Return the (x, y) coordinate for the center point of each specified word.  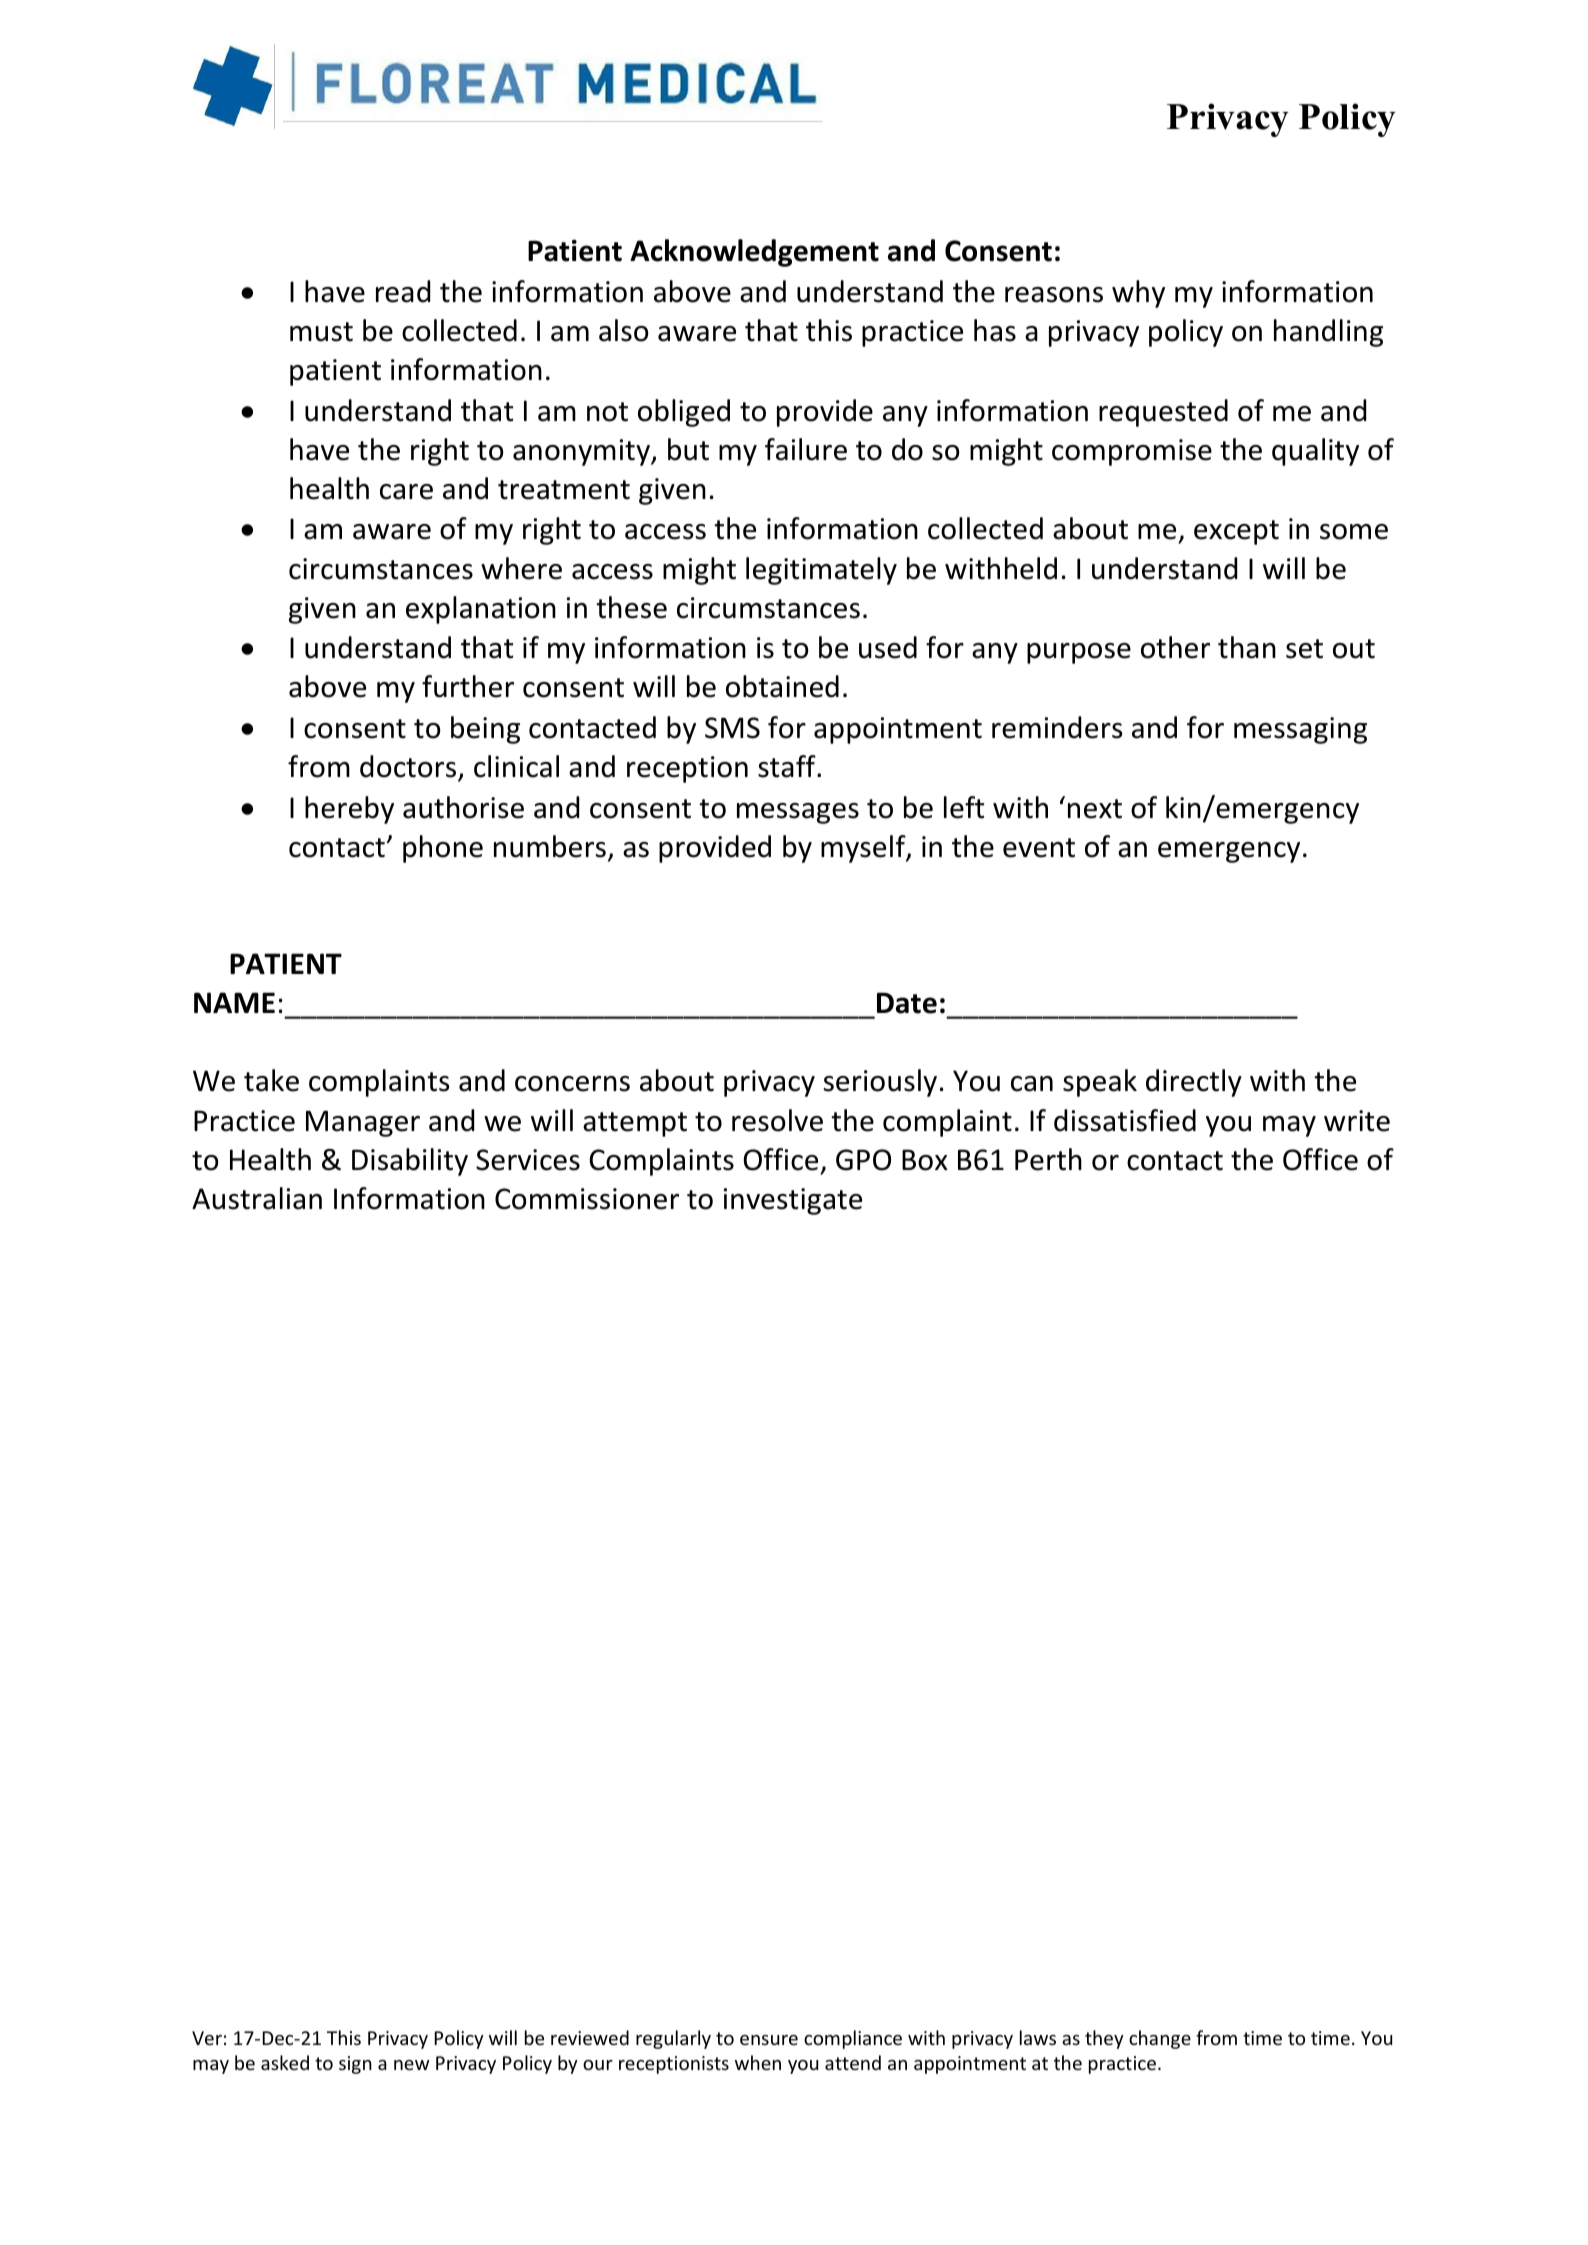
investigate (793, 1201)
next (1095, 809)
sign (355, 2065)
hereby (349, 810)
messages (798, 813)
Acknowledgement (754, 253)
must (321, 332)
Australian (257, 1198)
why (1138, 294)
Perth (1048, 1159)
